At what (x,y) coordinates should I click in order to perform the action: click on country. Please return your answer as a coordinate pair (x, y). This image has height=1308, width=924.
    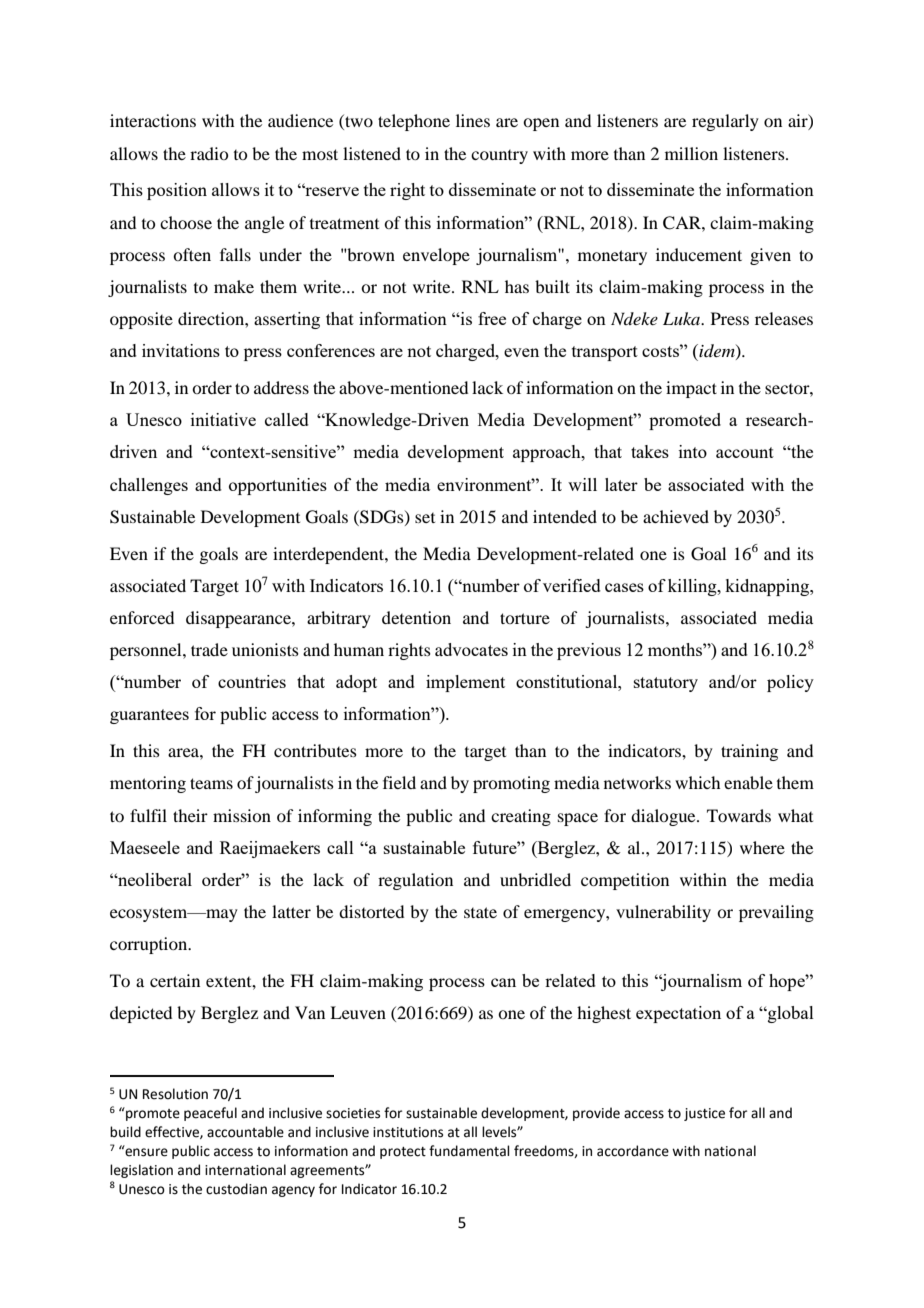
    Looking at the image, I should click on (499, 157).
